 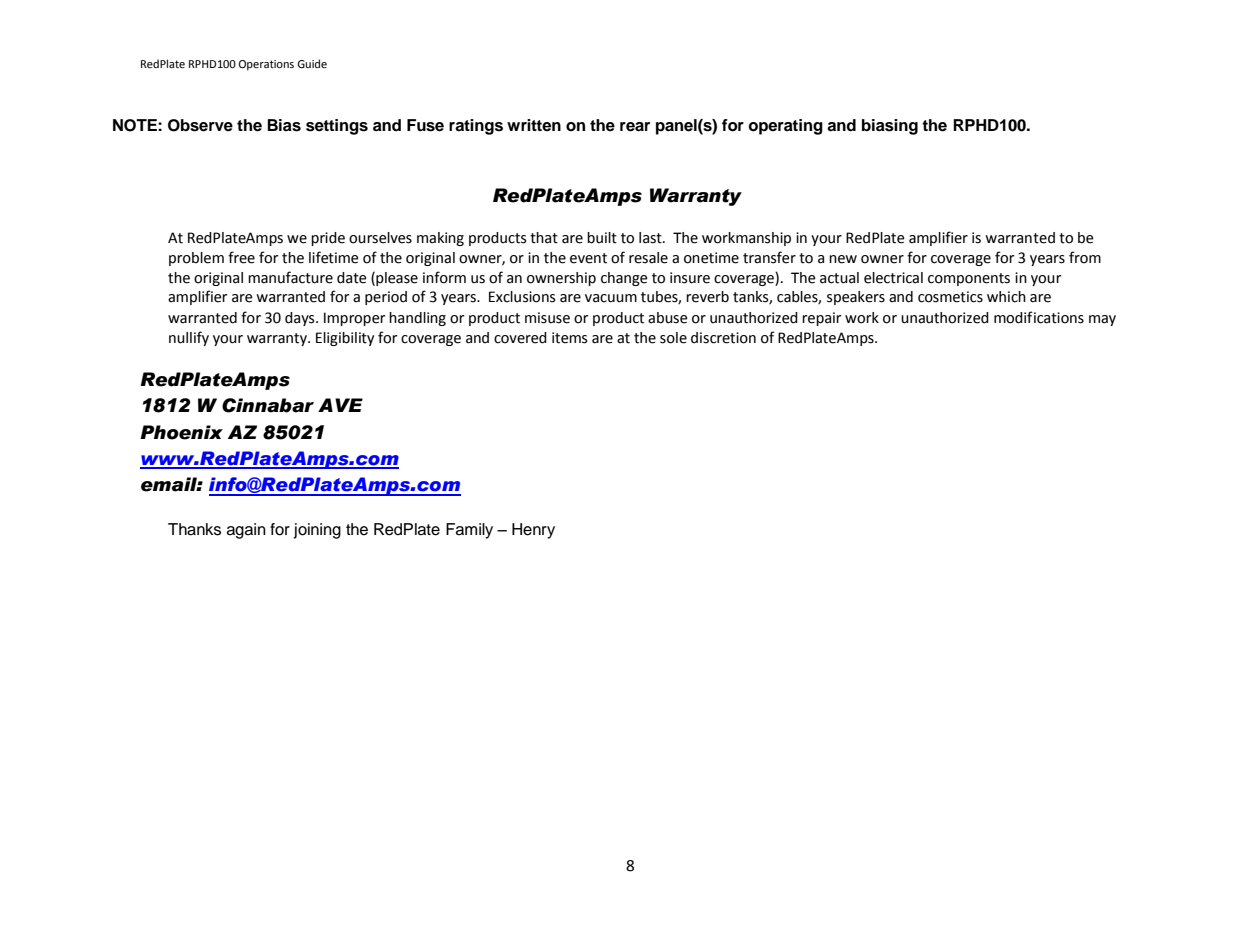 I want to click on rear, so click(x=635, y=127).
